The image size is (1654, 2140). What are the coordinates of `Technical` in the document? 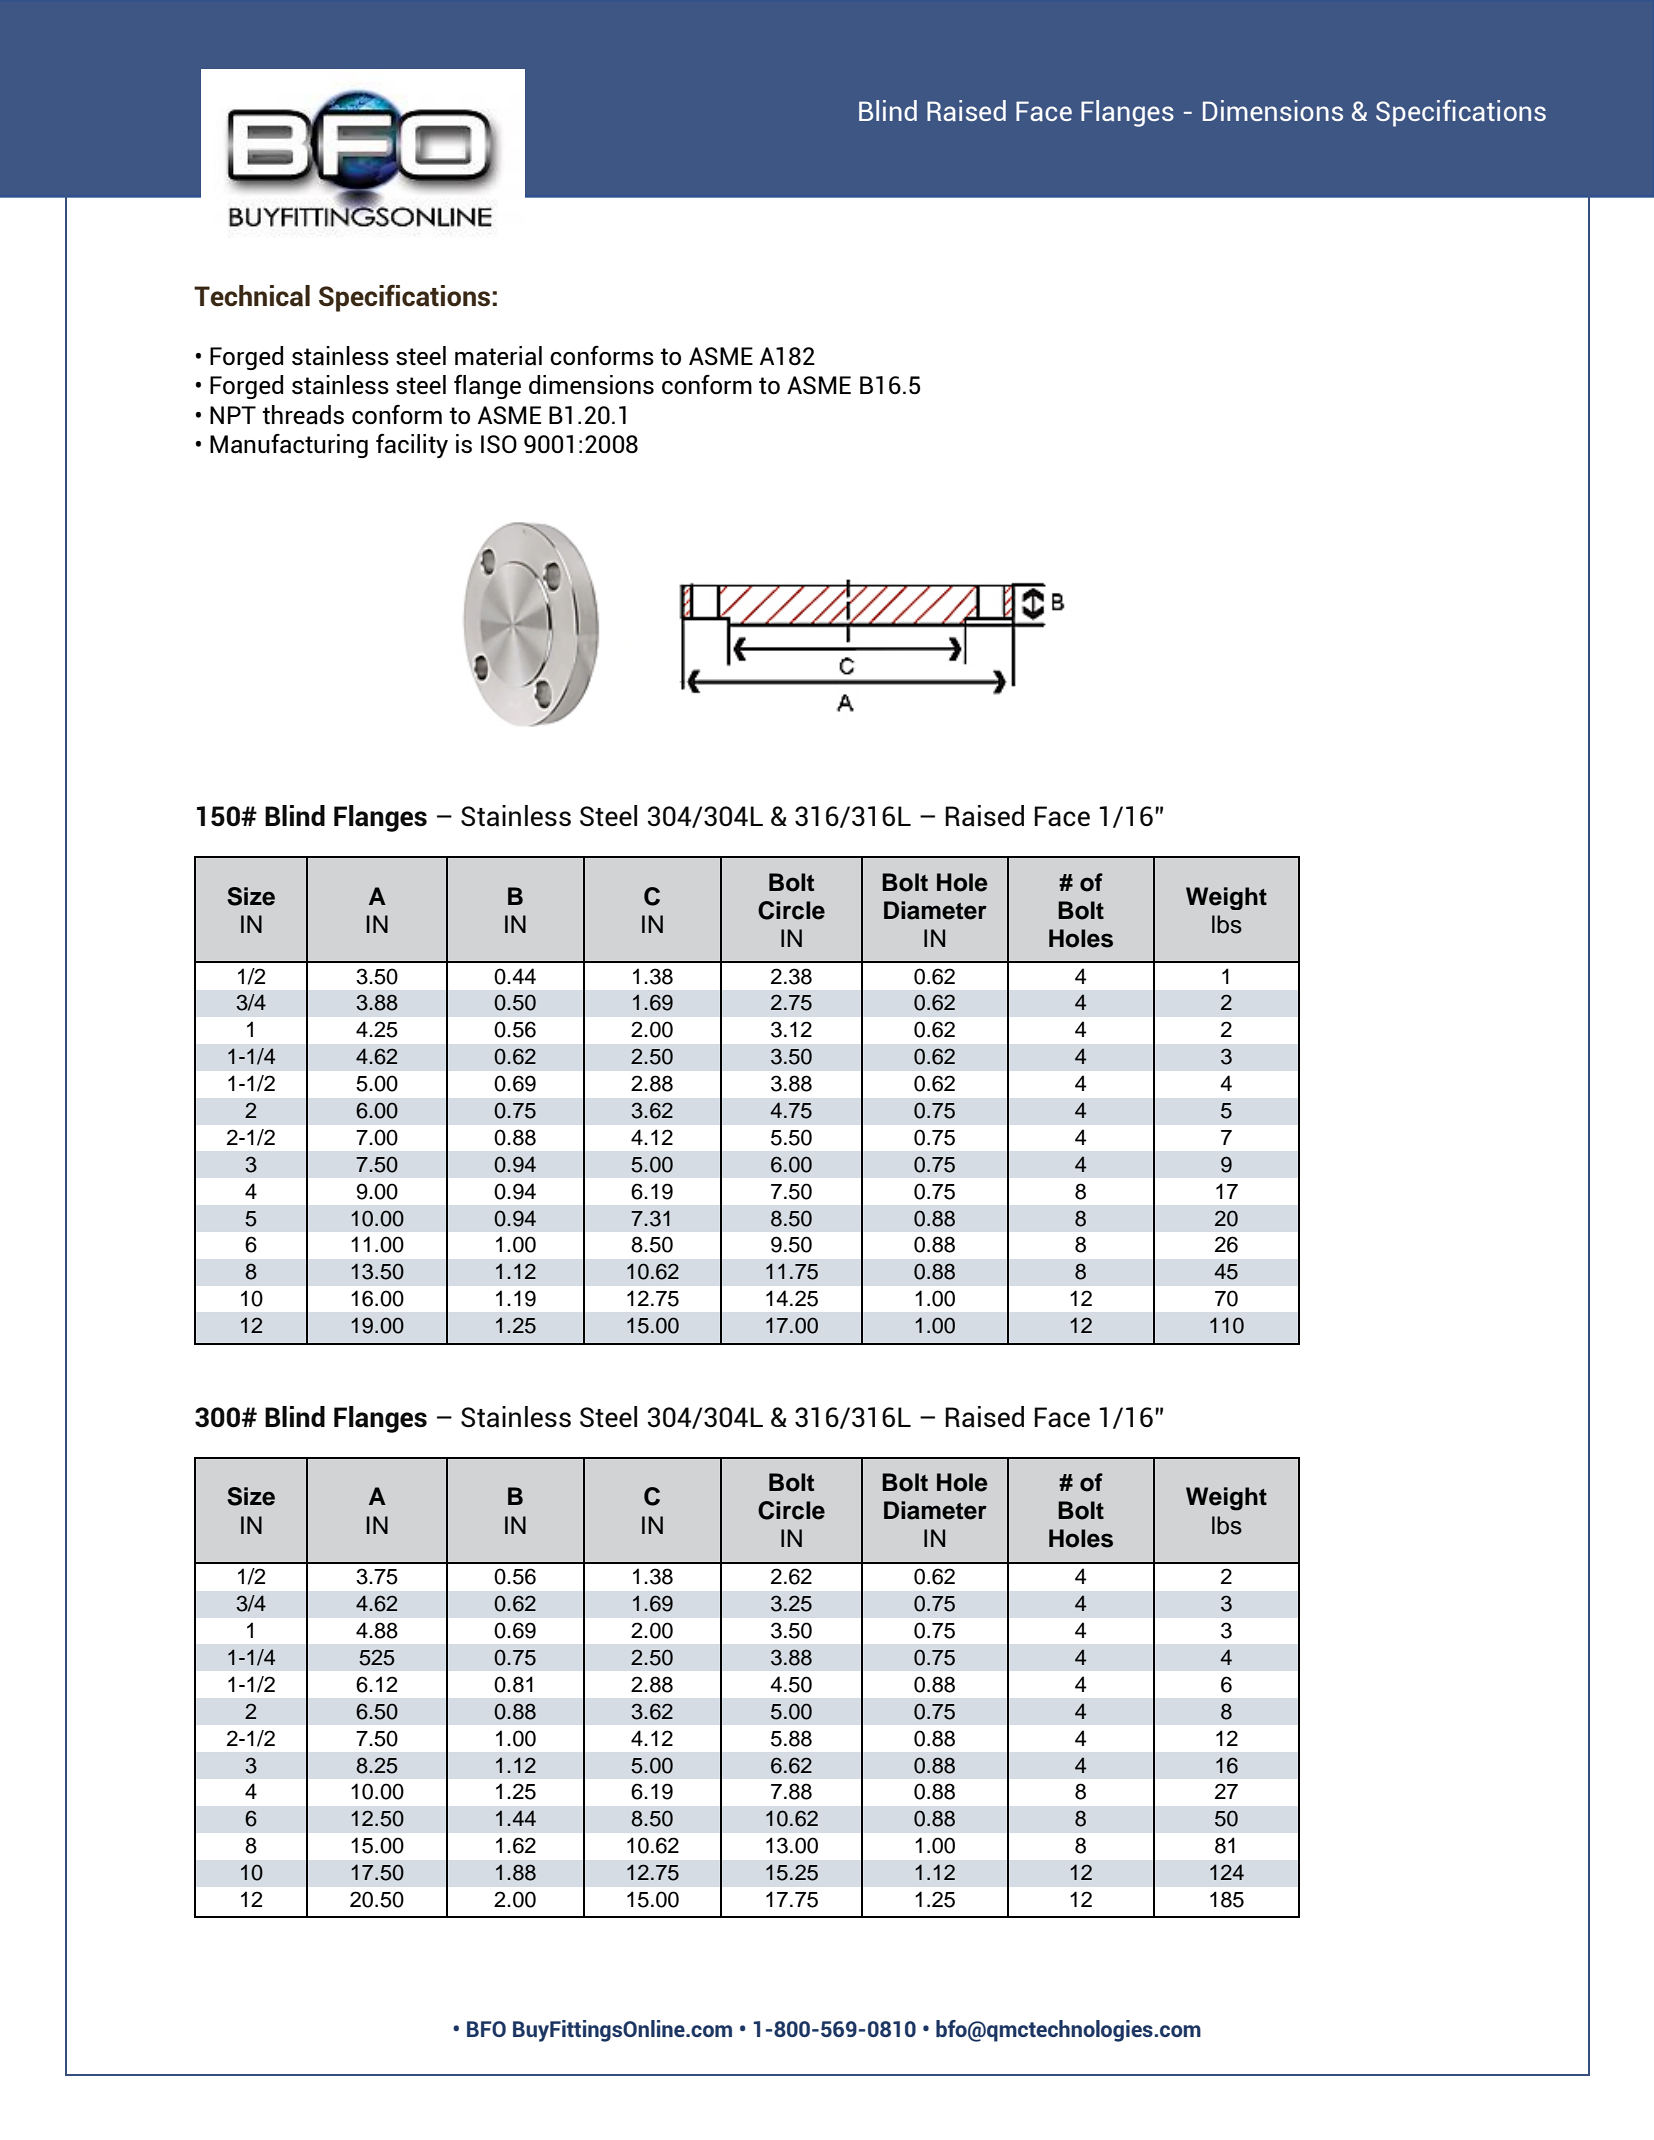 It's located at (252, 296).
